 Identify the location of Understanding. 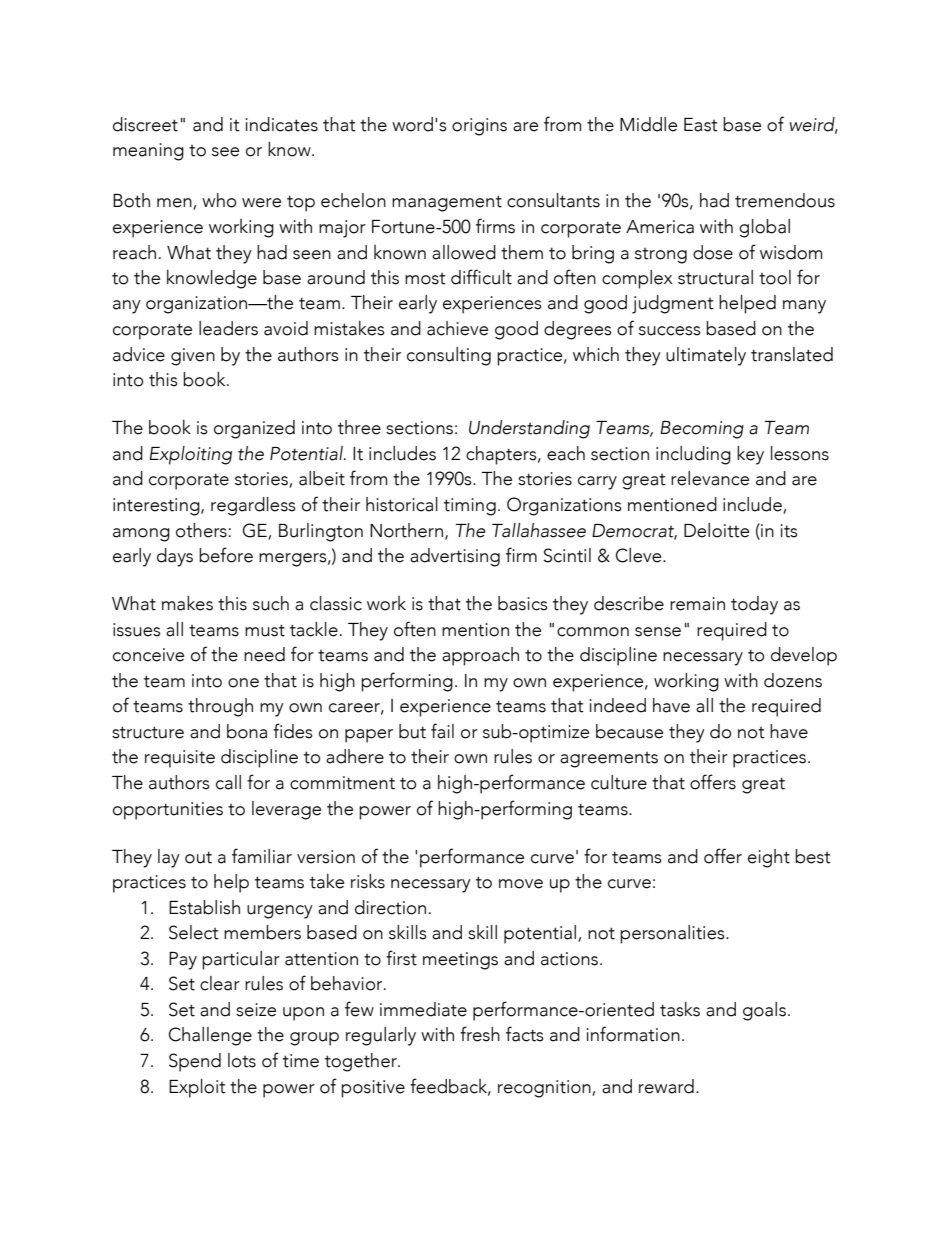
(529, 429).
